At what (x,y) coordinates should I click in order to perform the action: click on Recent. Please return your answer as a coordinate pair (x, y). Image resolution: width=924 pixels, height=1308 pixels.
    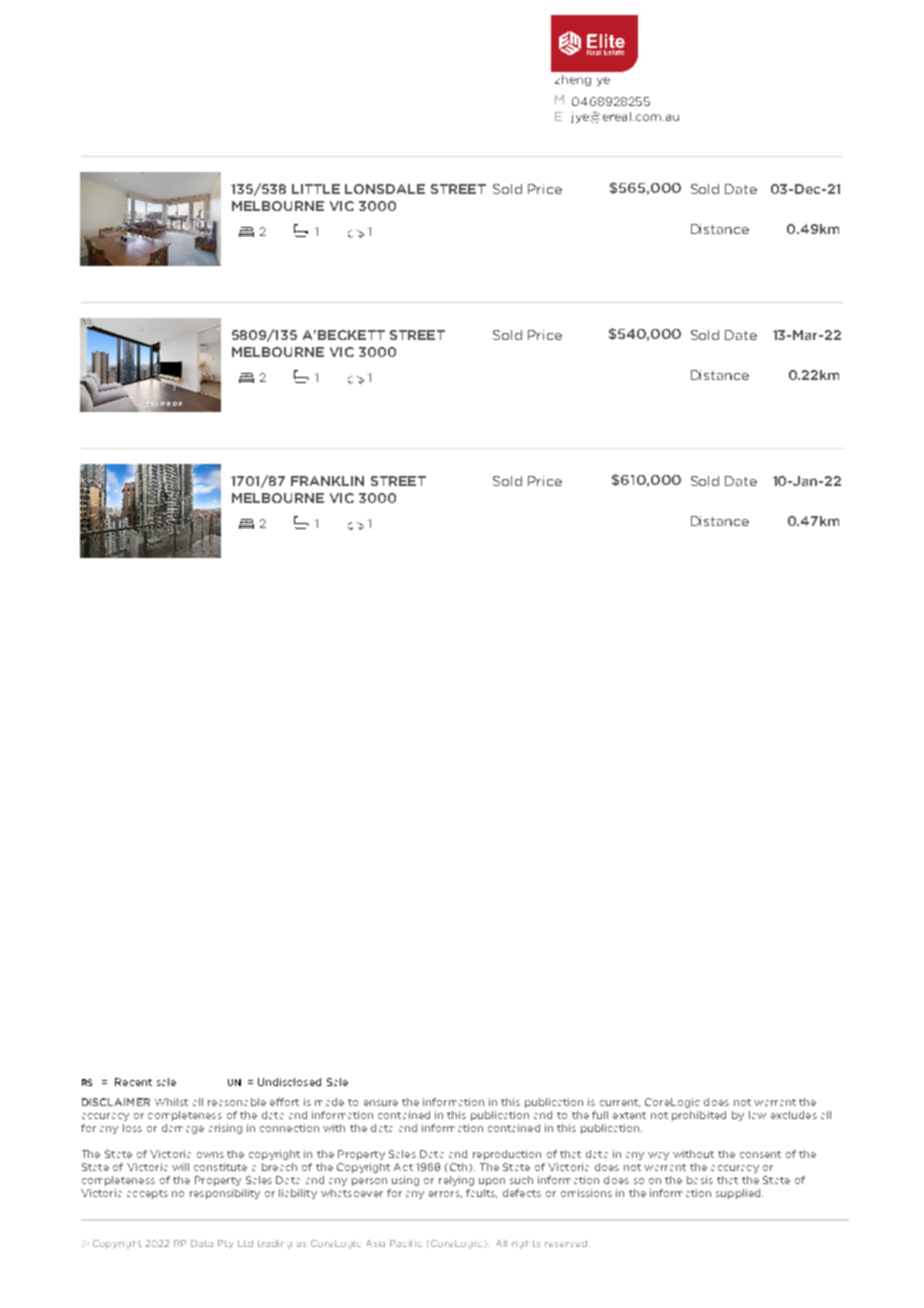
    Looking at the image, I should click on (133, 1082).
